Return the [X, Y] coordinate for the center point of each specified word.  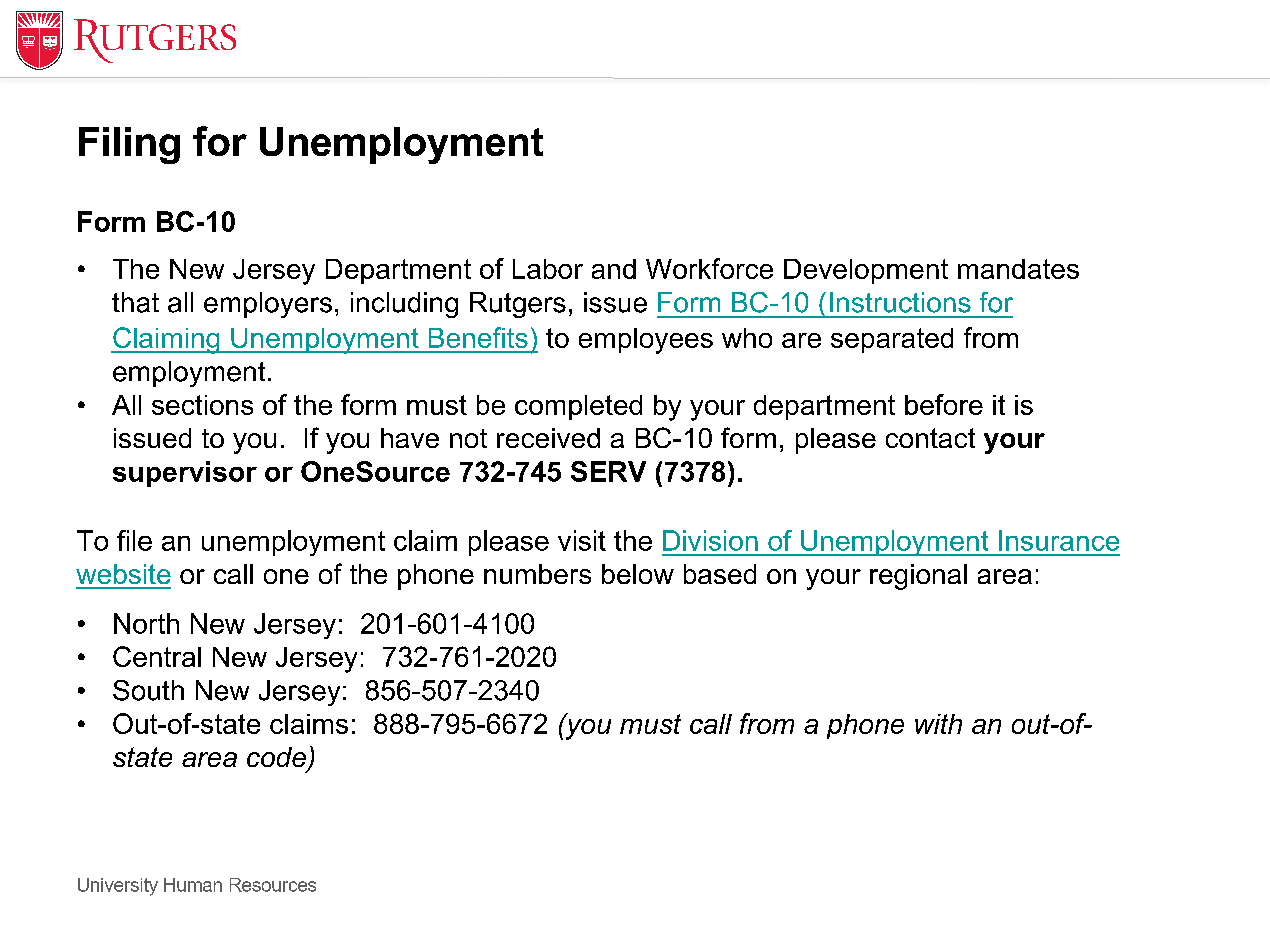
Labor [548, 269]
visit [582, 540]
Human [193, 885]
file [134, 540]
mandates [1018, 269]
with [938, 724]
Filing [129, 145]
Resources [273, 885]
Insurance [1059, 540]
